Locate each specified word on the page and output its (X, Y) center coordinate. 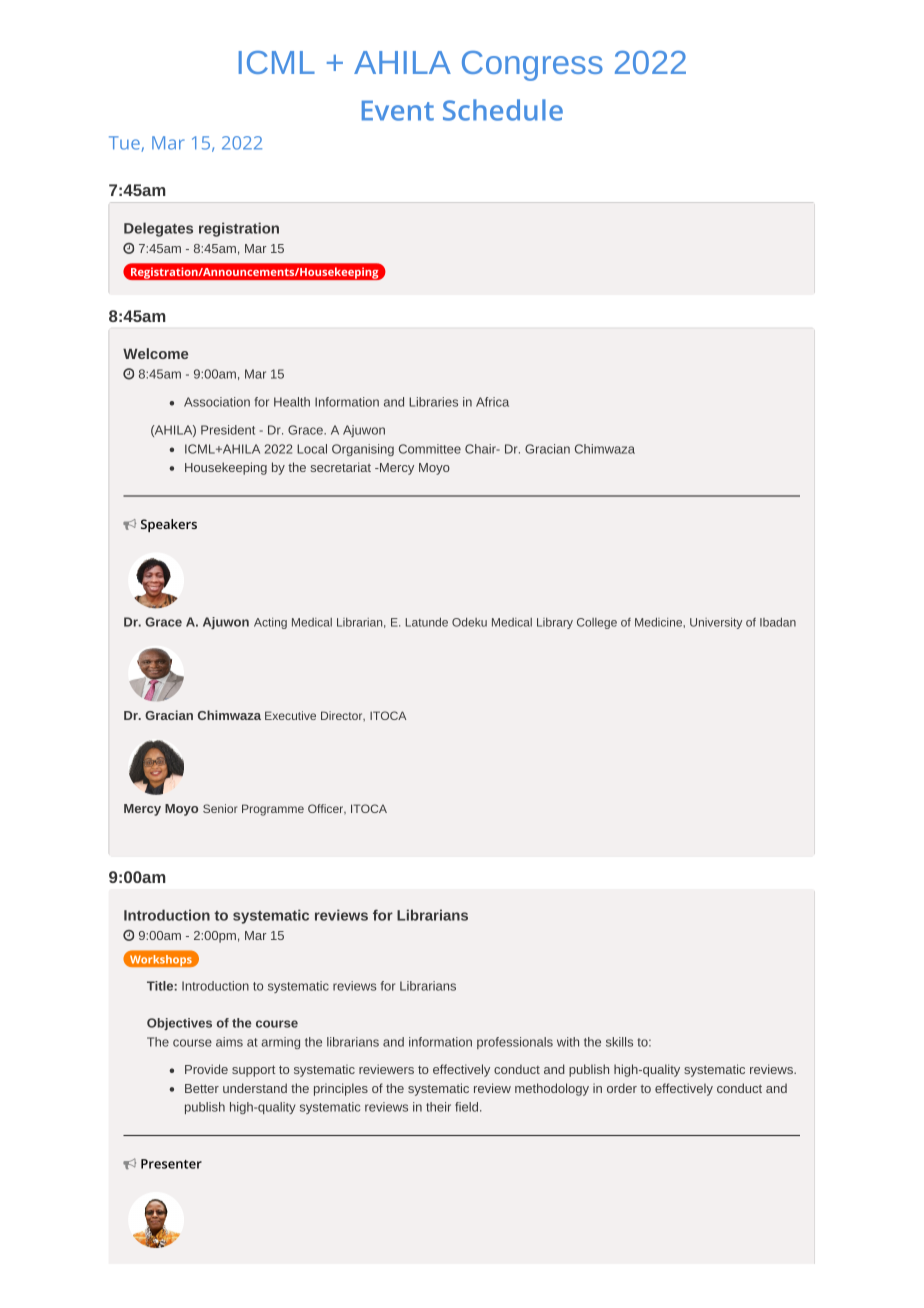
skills (619, 1042)
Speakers (169, 525)
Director (343, 716)
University (716, 623)
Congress (532, 66)
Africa (492, 402)
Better (202, 1088)
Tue (125, 144)
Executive (290, 715)
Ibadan (778, 622)
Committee (430, 449)
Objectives (179, 1024)
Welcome (155, 353)
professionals (515, 1043)
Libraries (433, 402)
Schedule (503, 110)
